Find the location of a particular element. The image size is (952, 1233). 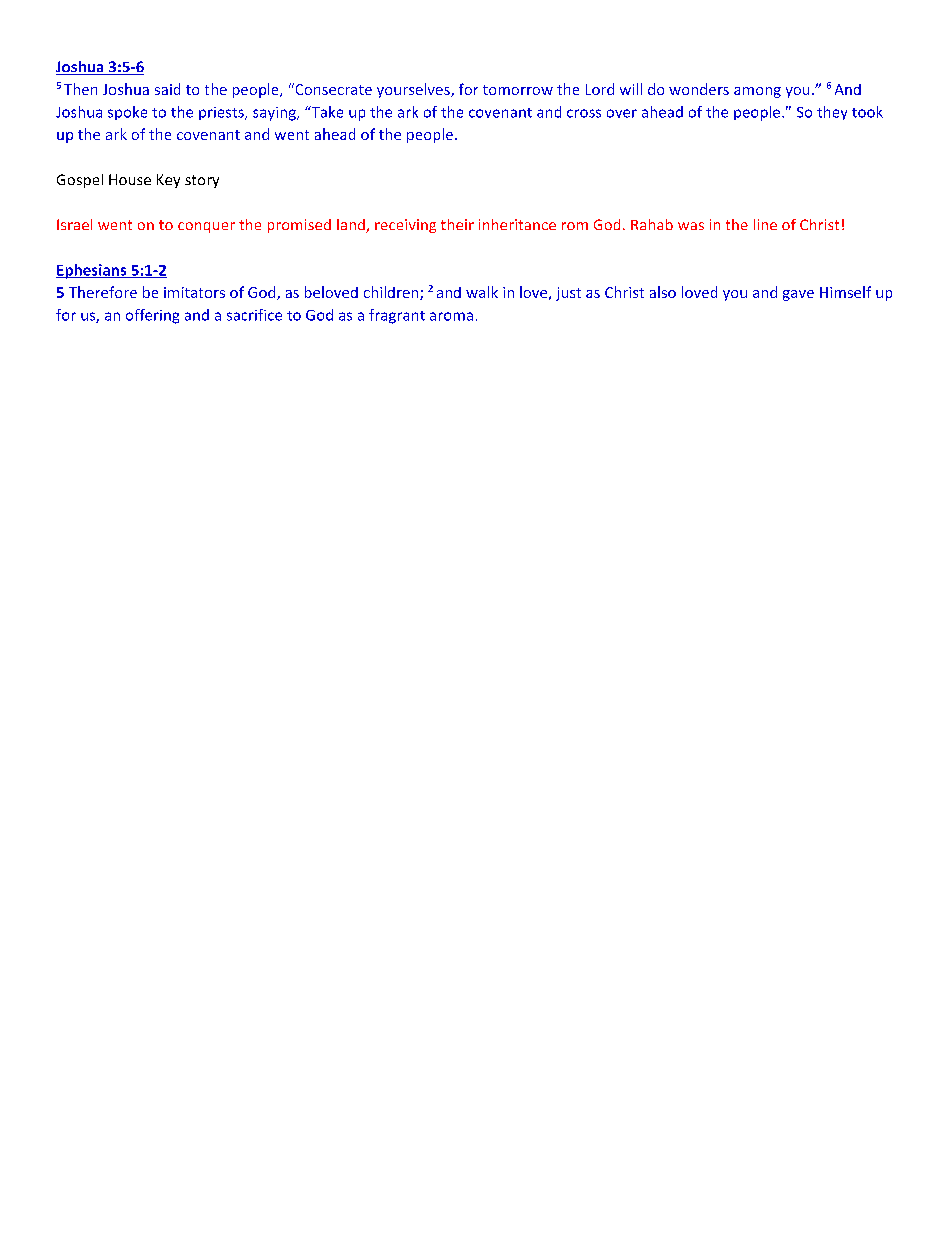

said is located at coordinates (167, 89).
